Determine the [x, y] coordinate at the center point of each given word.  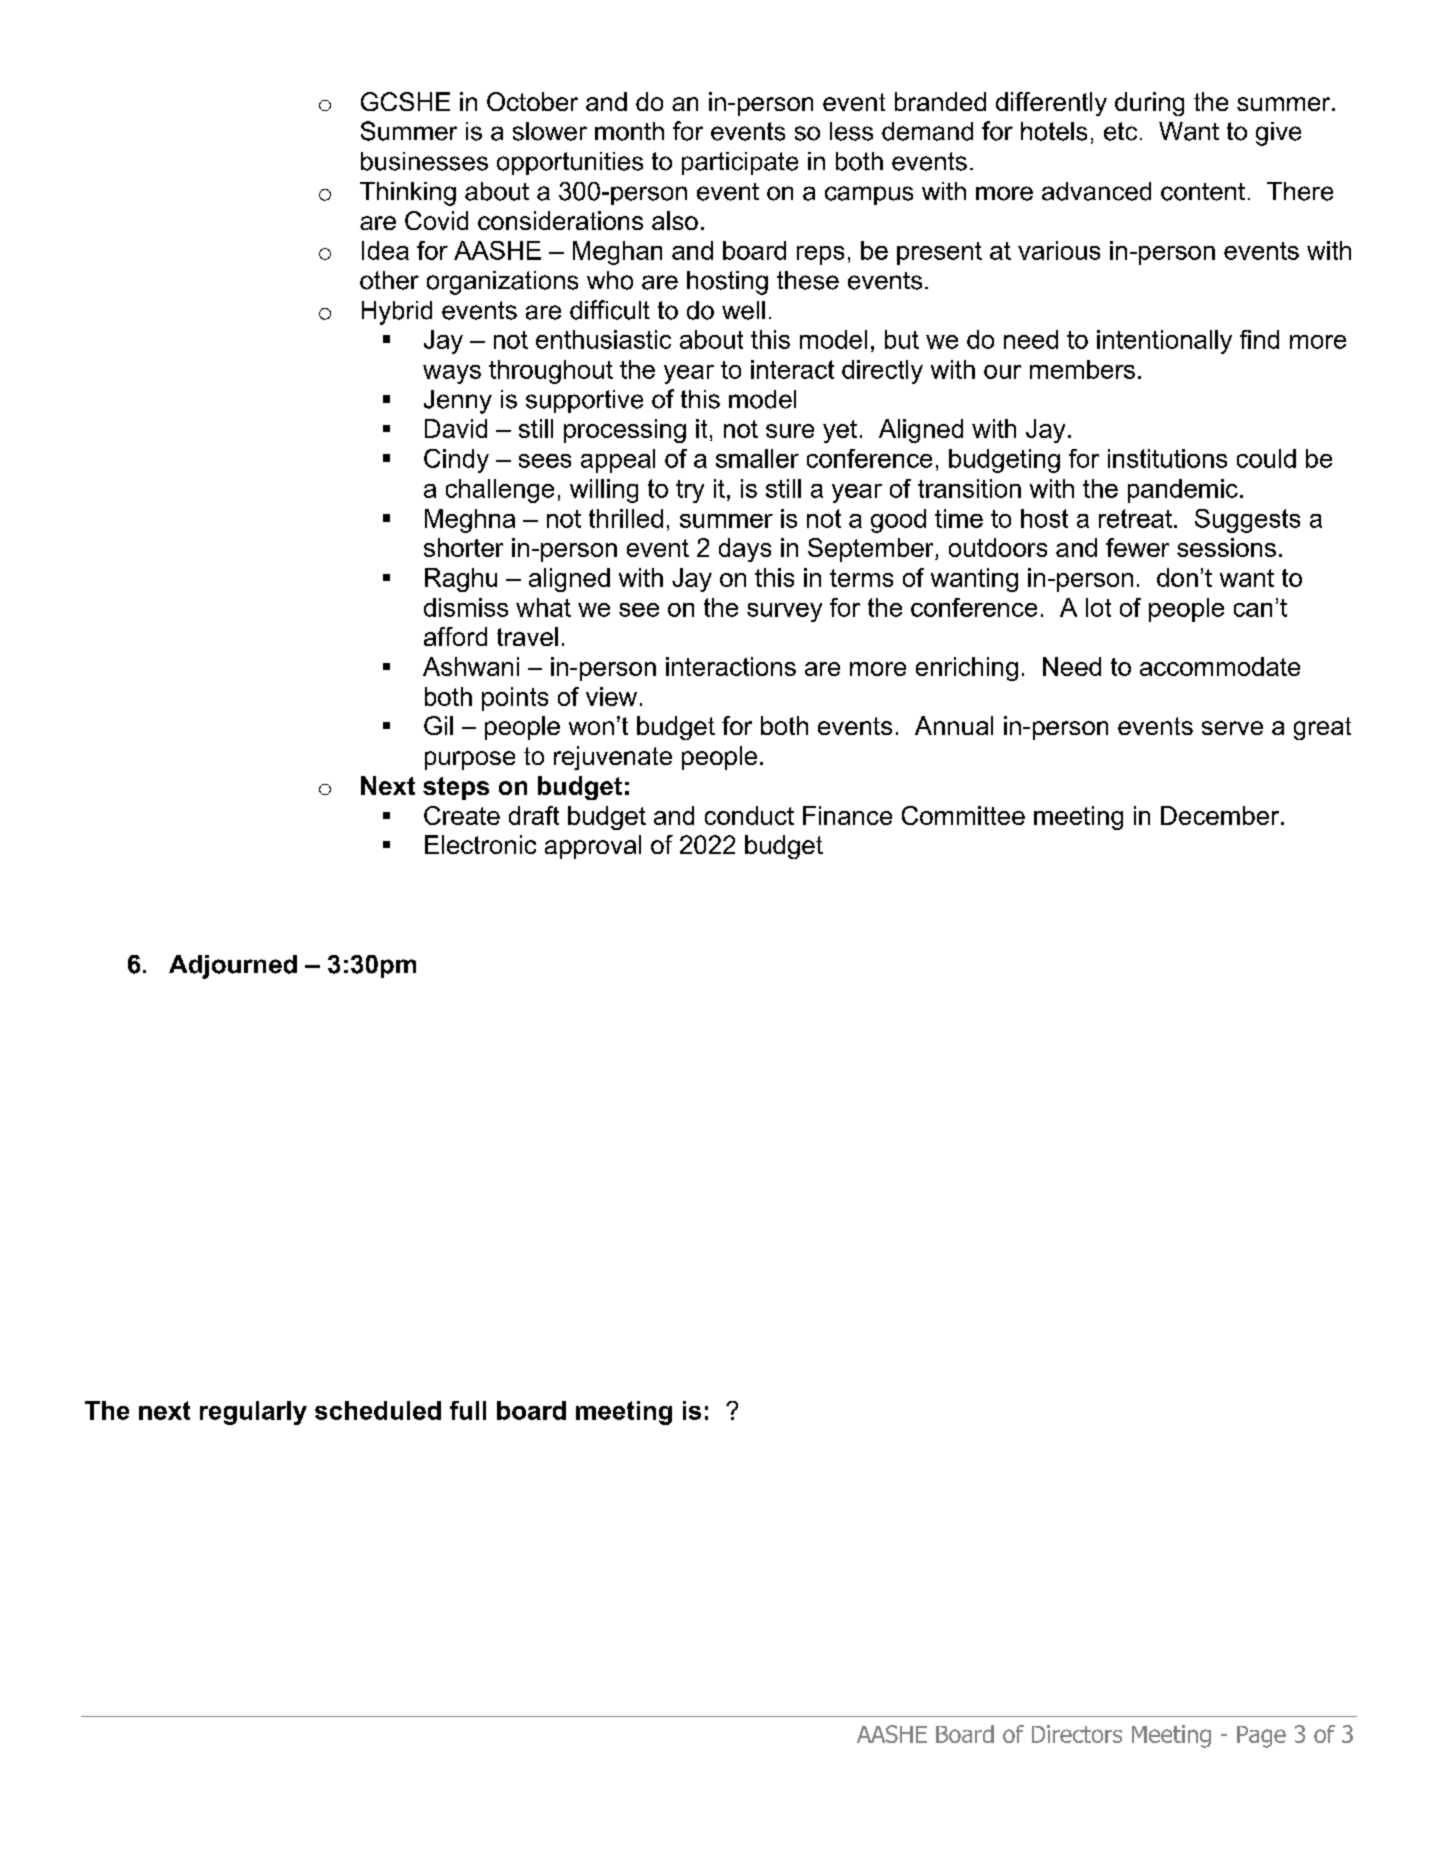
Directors [1077, 1734]
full [468, 1410]
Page [1261, 1737]
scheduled [378, 1410]
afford [455, 636]
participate [740, 163]
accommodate [1220, 666]
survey [784, 612]
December [1221, 815]
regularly [253, 1413]
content [1203, 192]
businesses [424, 161]
